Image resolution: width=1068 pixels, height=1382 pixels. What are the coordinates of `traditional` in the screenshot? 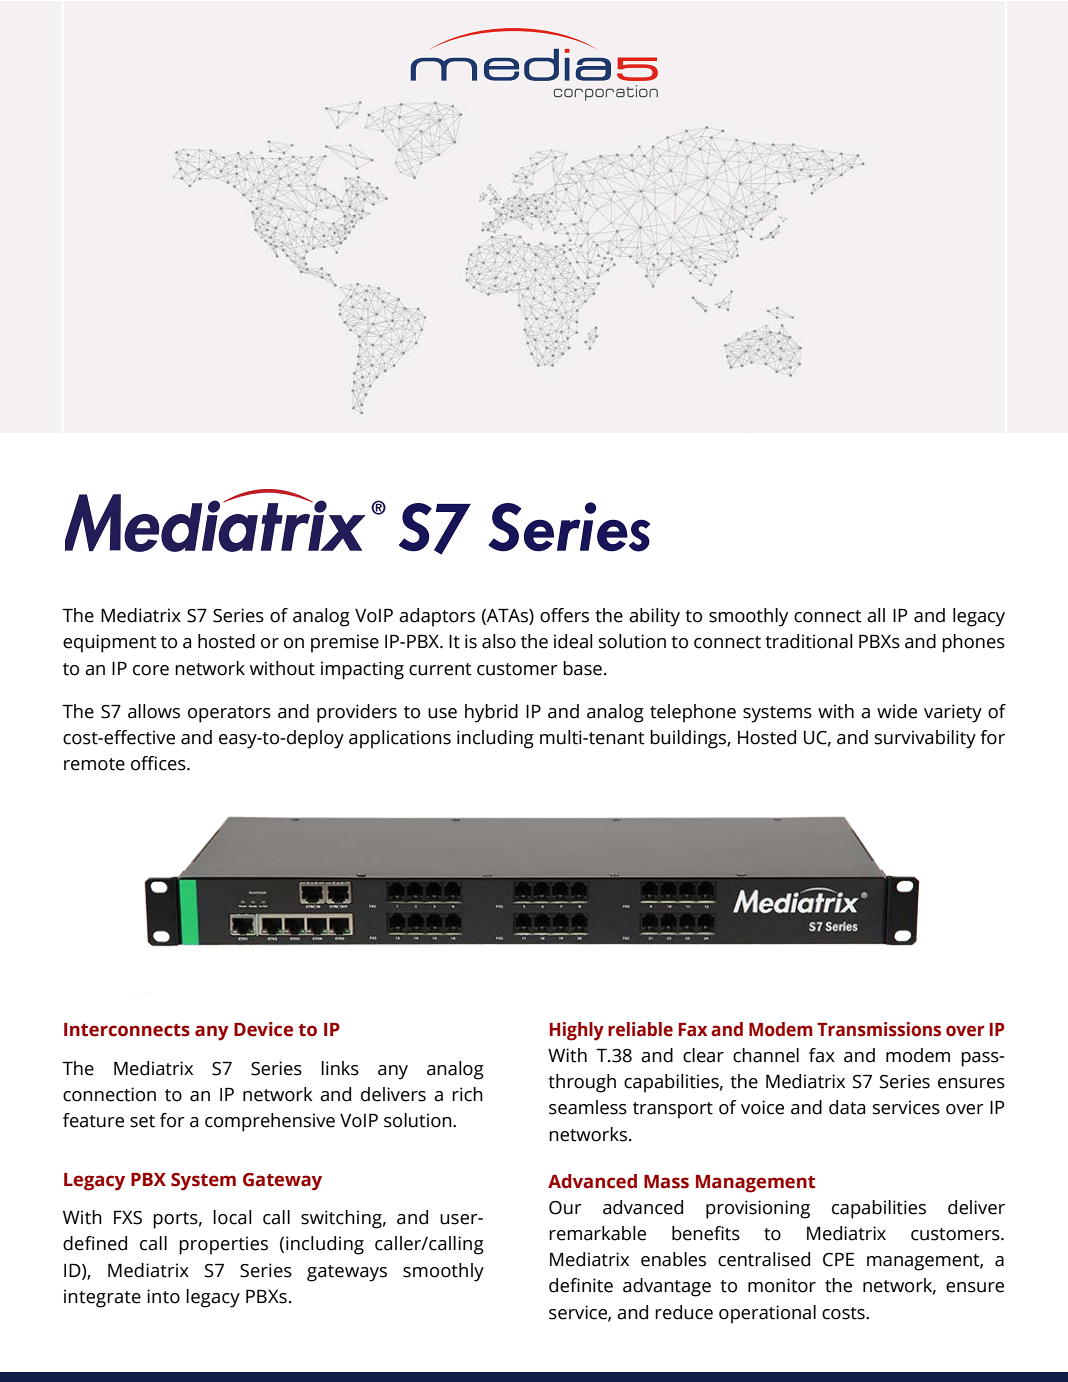 It's located at (808, 641).
